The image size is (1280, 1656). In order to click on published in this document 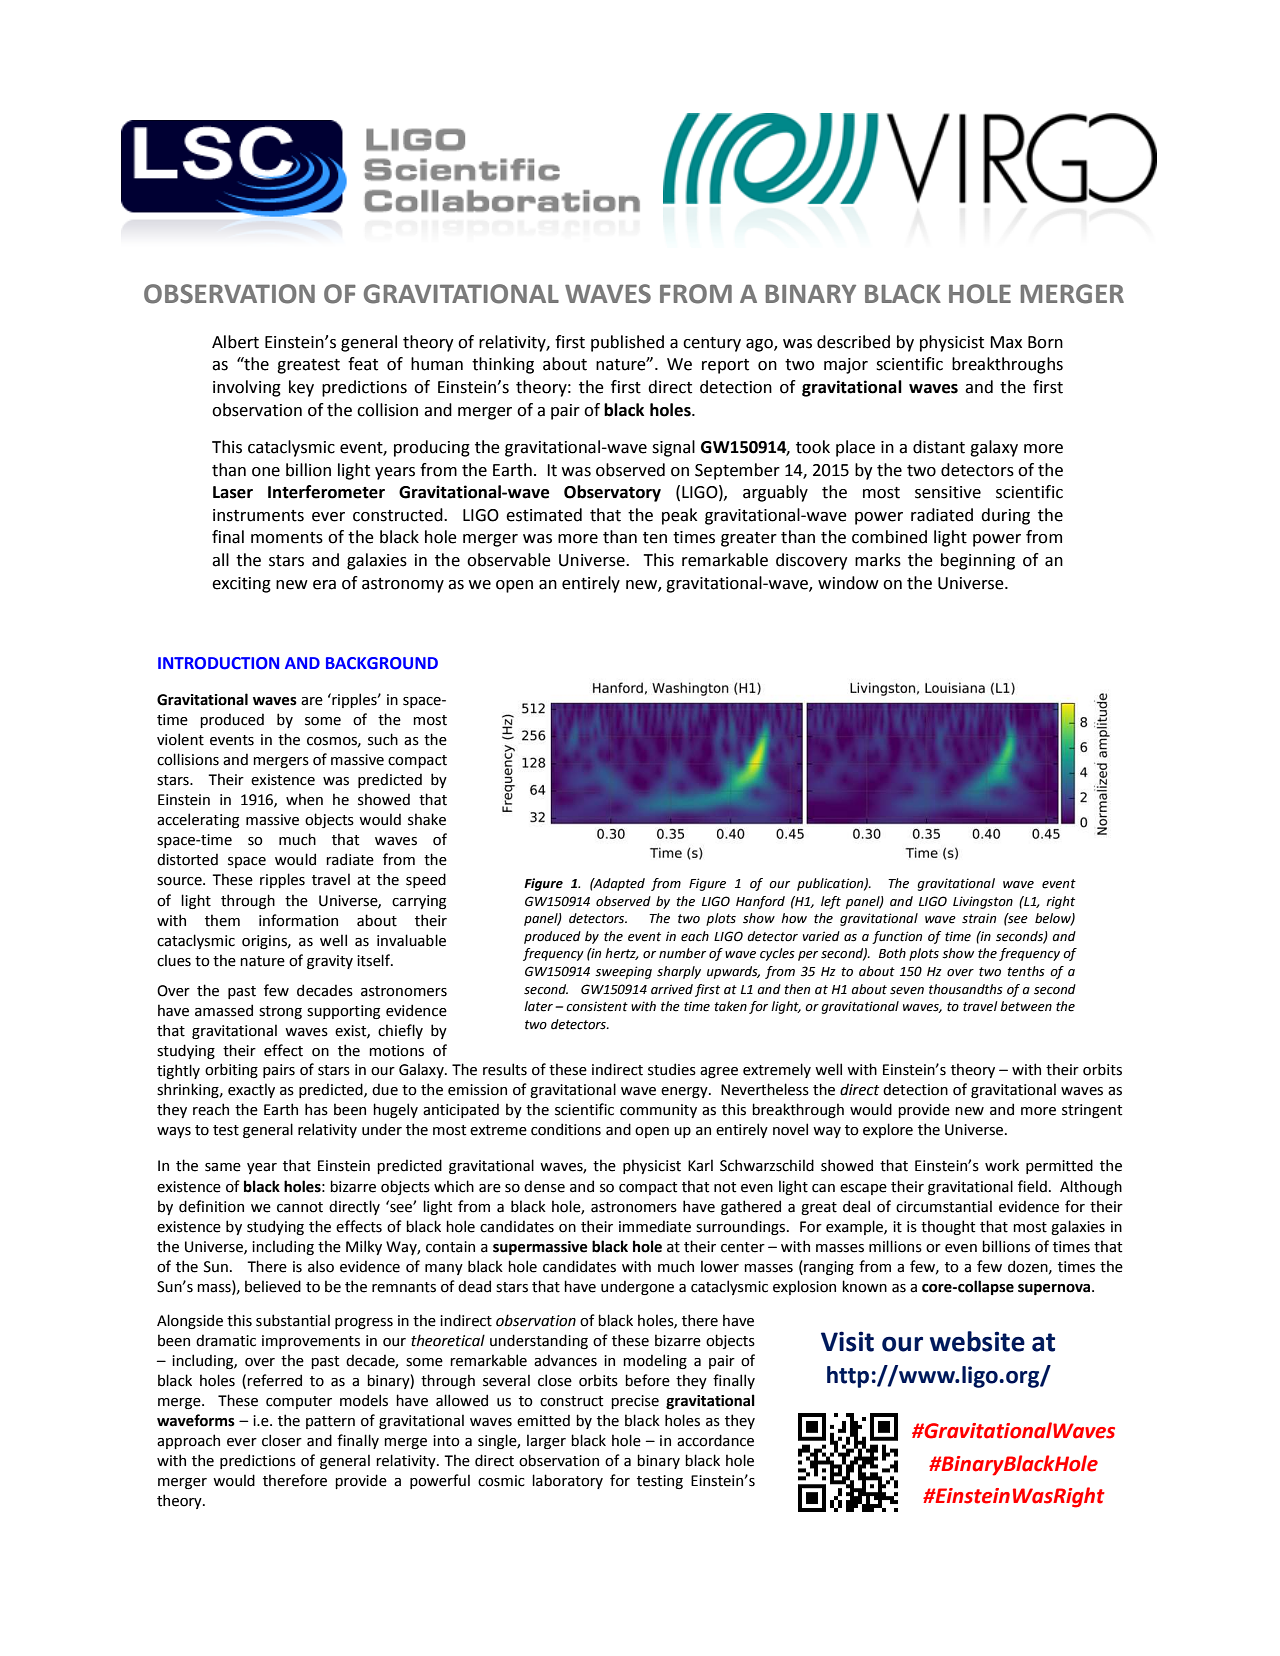, I will do `click(627, 343)`.
